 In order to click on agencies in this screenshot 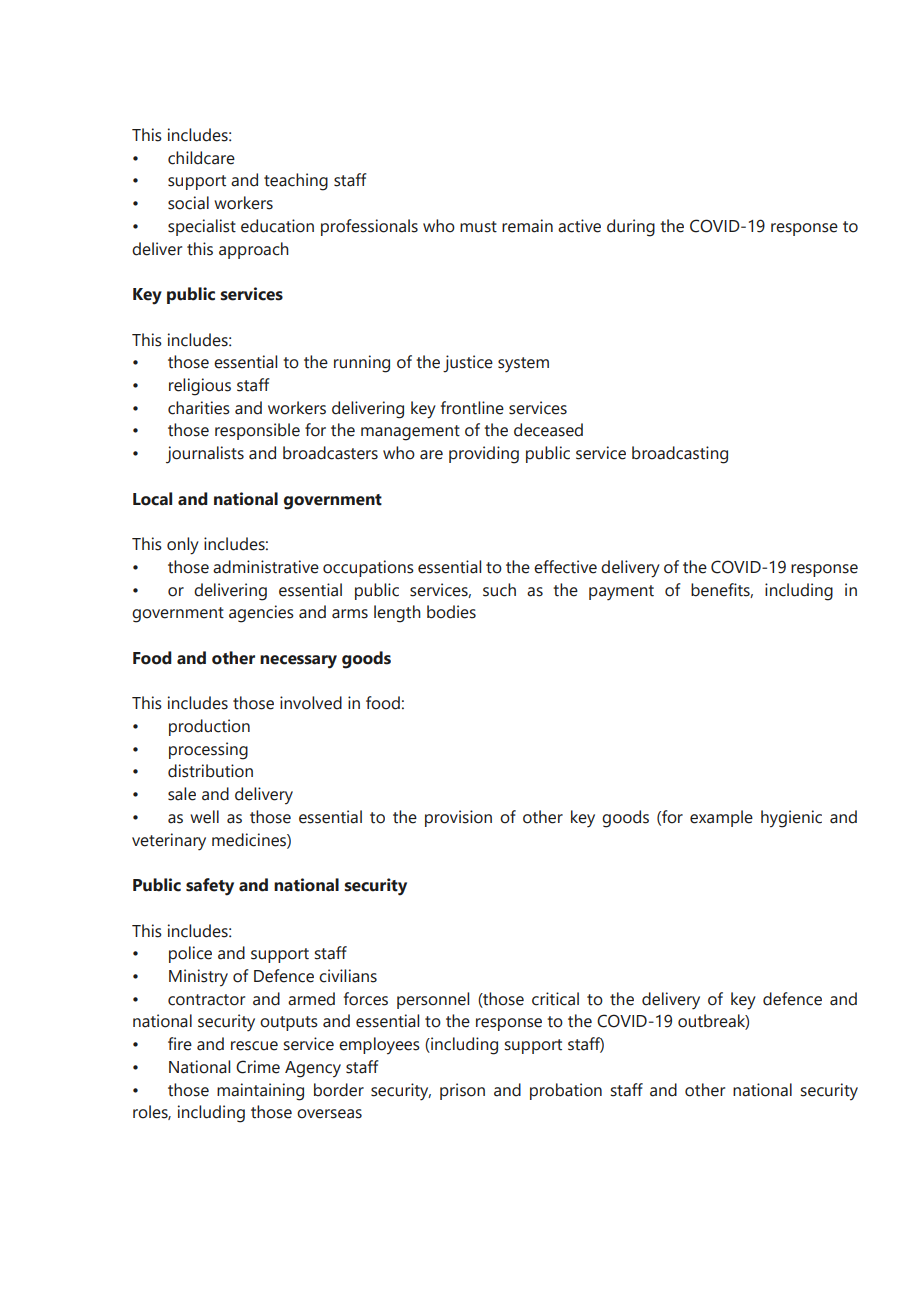, I will do `click(261, 614)`.
